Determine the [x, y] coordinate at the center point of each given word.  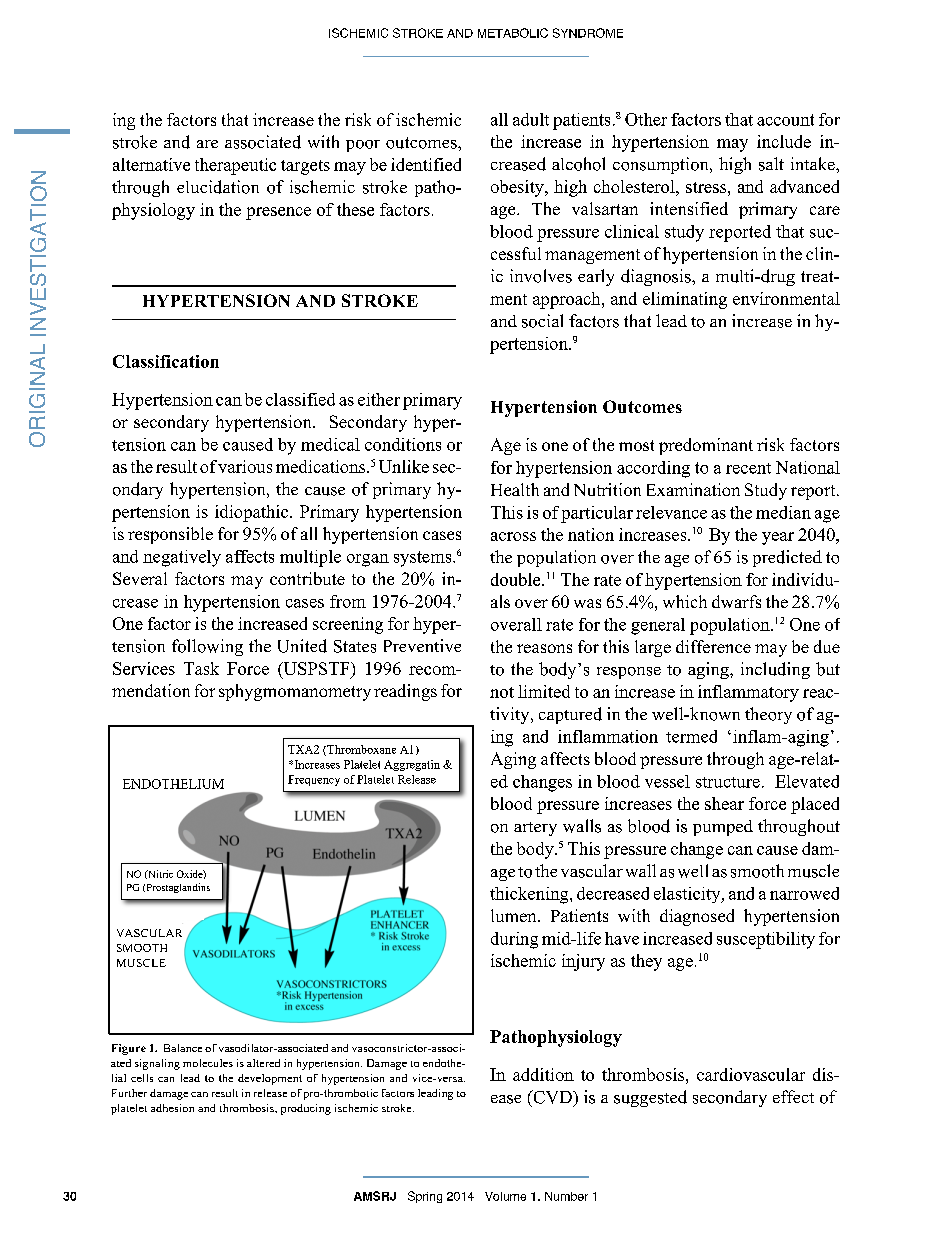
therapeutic [235, 166]
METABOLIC [513, 33]
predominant [706, 446]
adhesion [172, 1108]
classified [300, 399]
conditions [403, 444]
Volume [505, 1196]
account [785, 120]
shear [724, 803]
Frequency [314, 780]
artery [535, 829]
